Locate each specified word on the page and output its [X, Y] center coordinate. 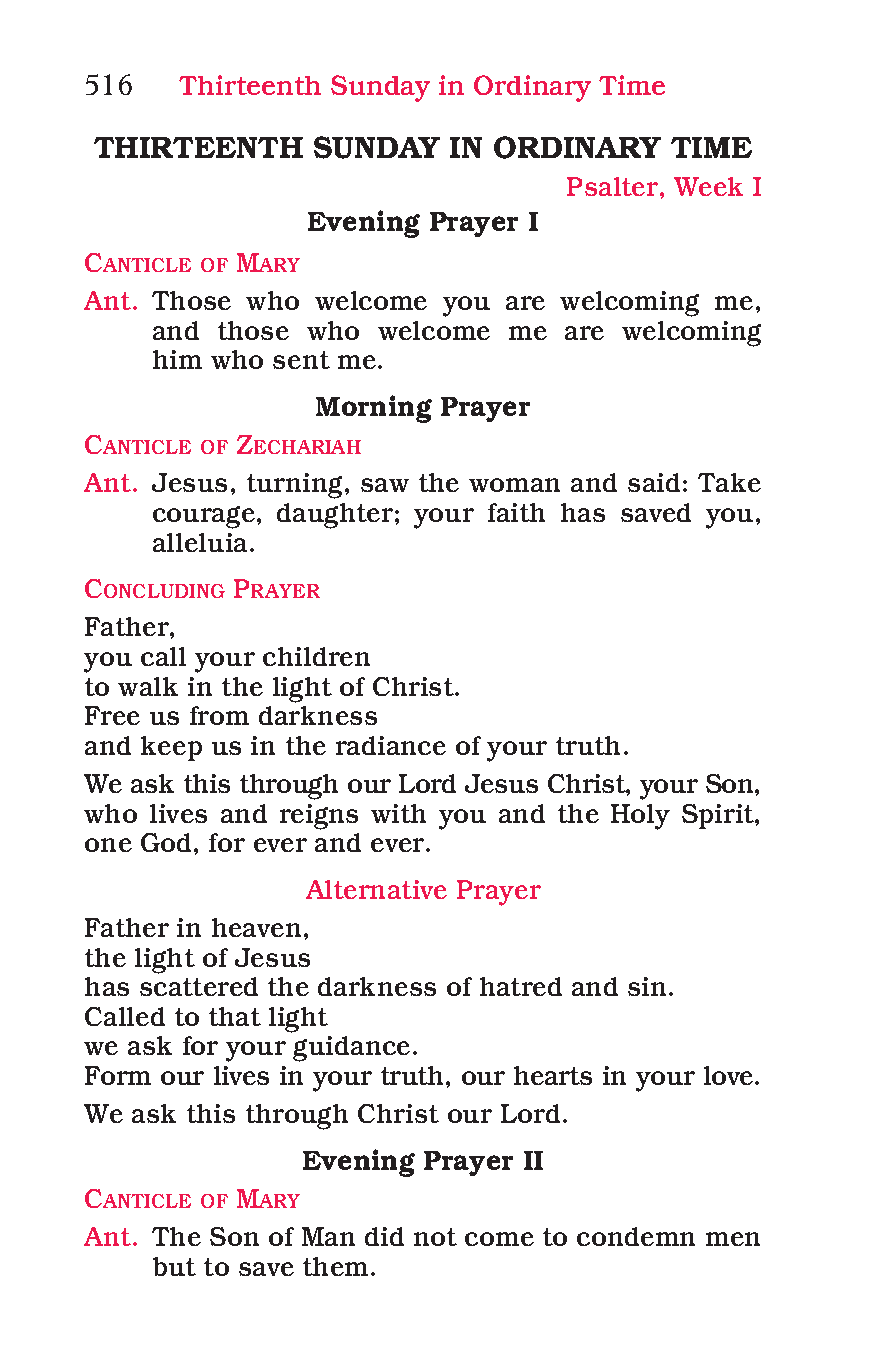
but [174, 1266]
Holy [640, 817]
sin [647, 986]
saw [385, 485]
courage [204, 517]
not [435, 1237]
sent [301, 360]
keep [171, 748]
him [177, 359]
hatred [521, 986]
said [654, 482]
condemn [636, 1236]
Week [708, 186]
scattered [199, 986]
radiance [391, 745]
